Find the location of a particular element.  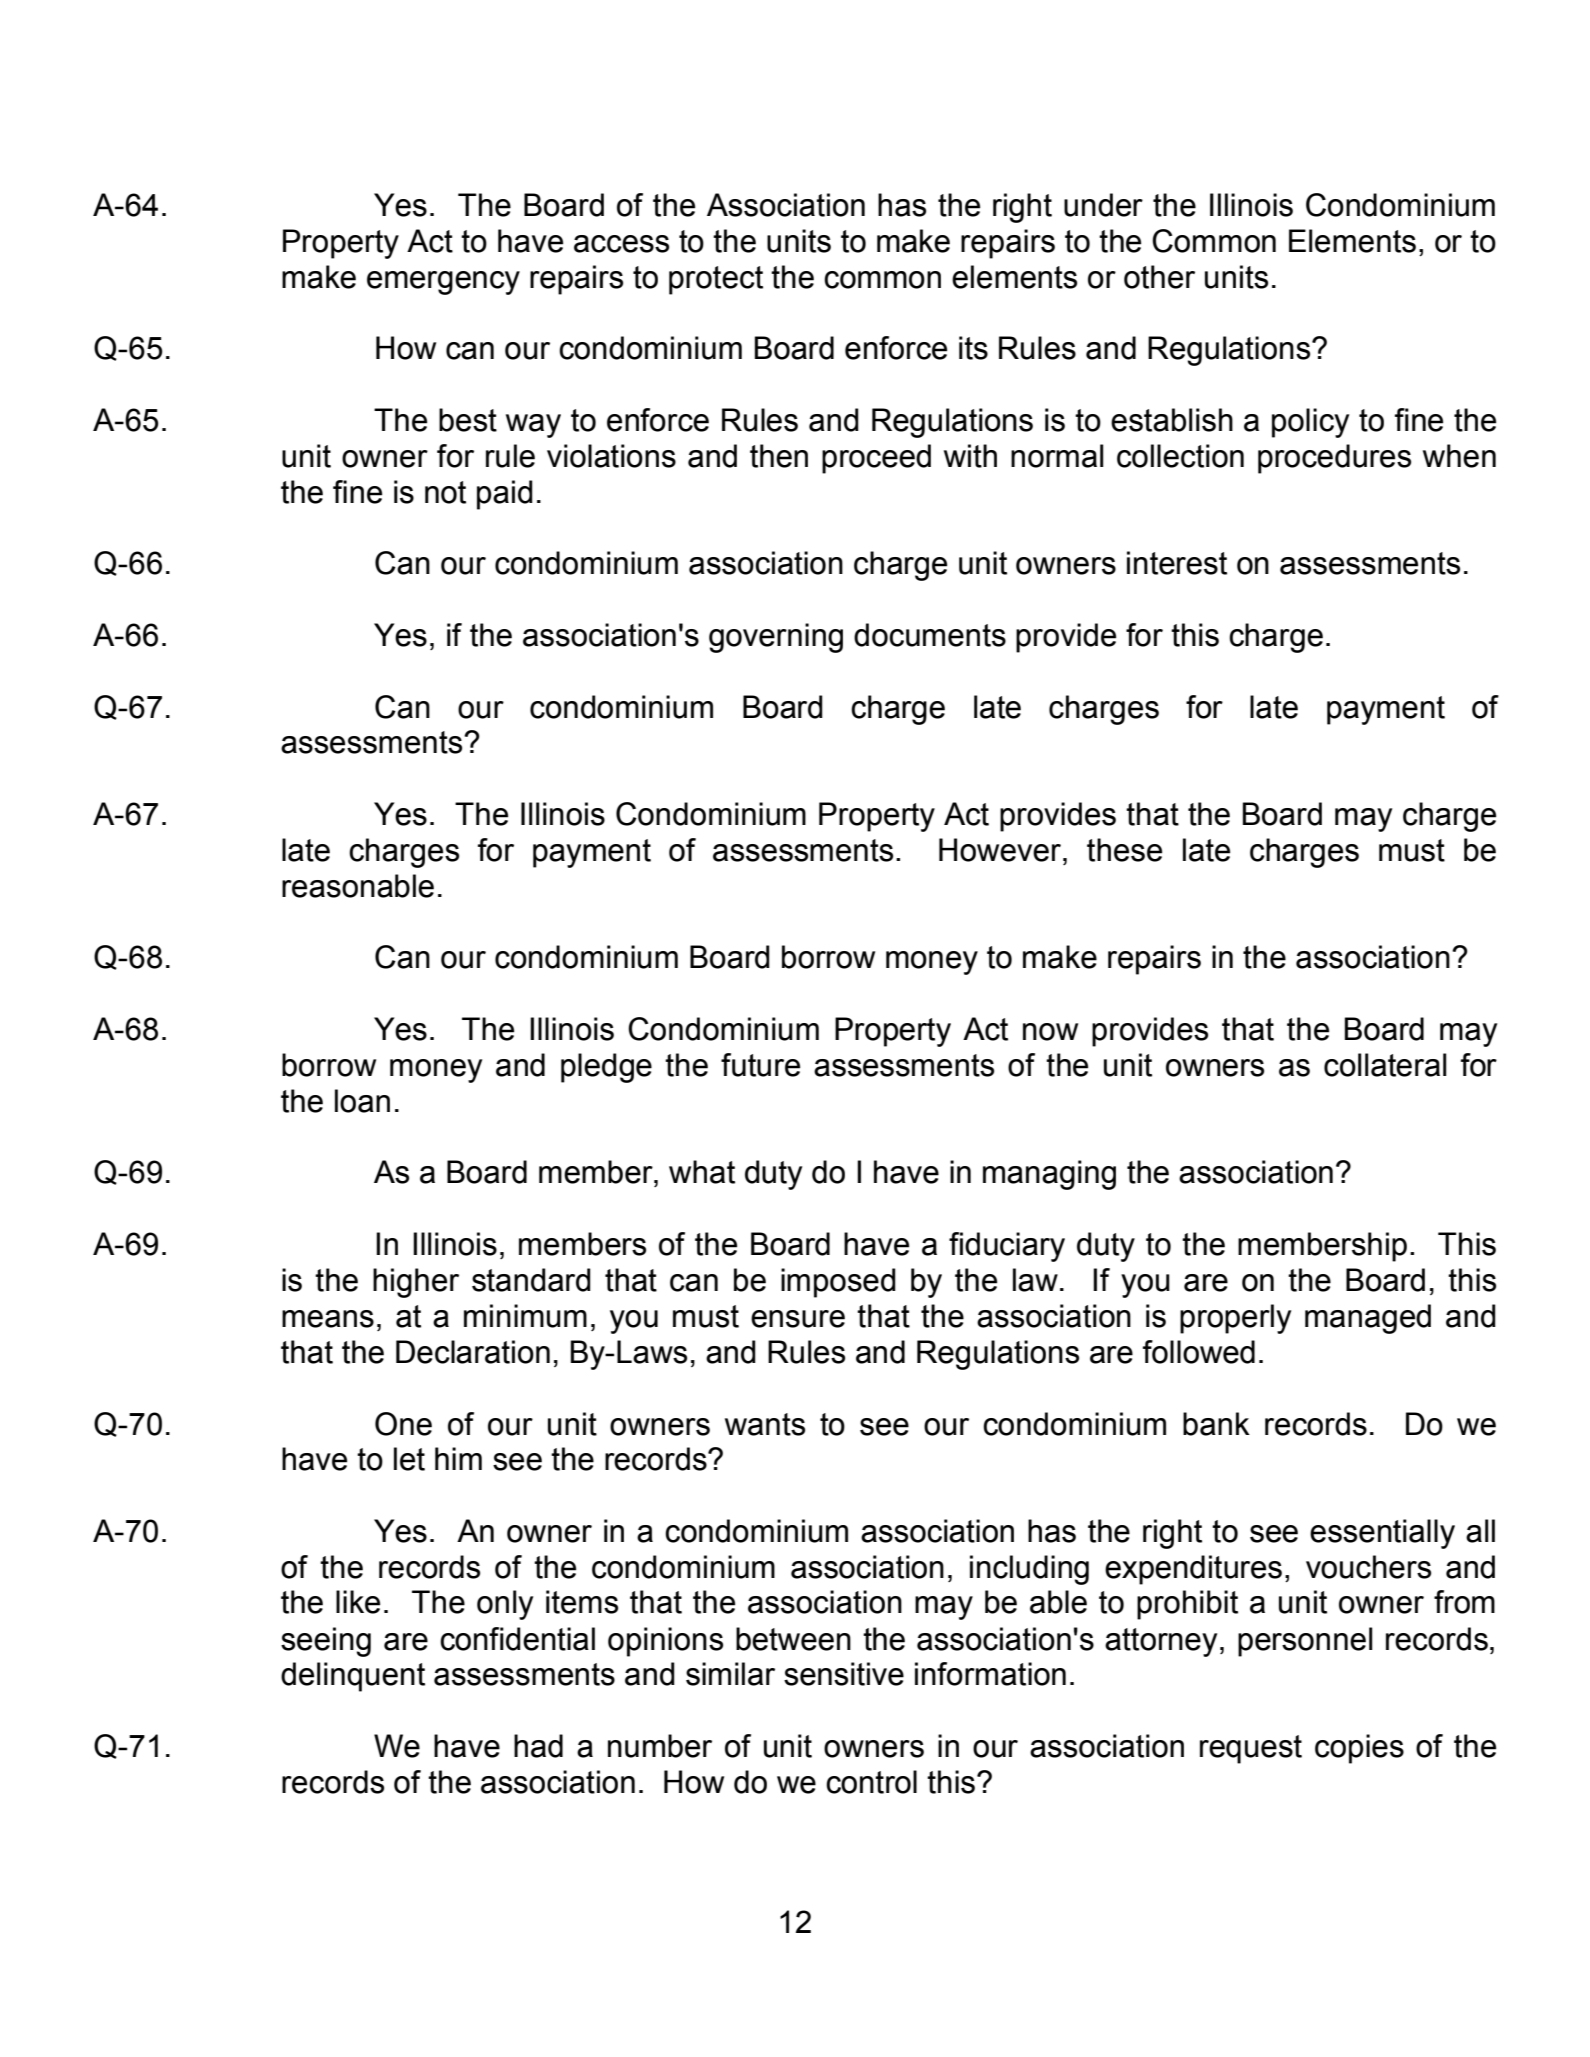

protect is located at coordinates (716, 280).
